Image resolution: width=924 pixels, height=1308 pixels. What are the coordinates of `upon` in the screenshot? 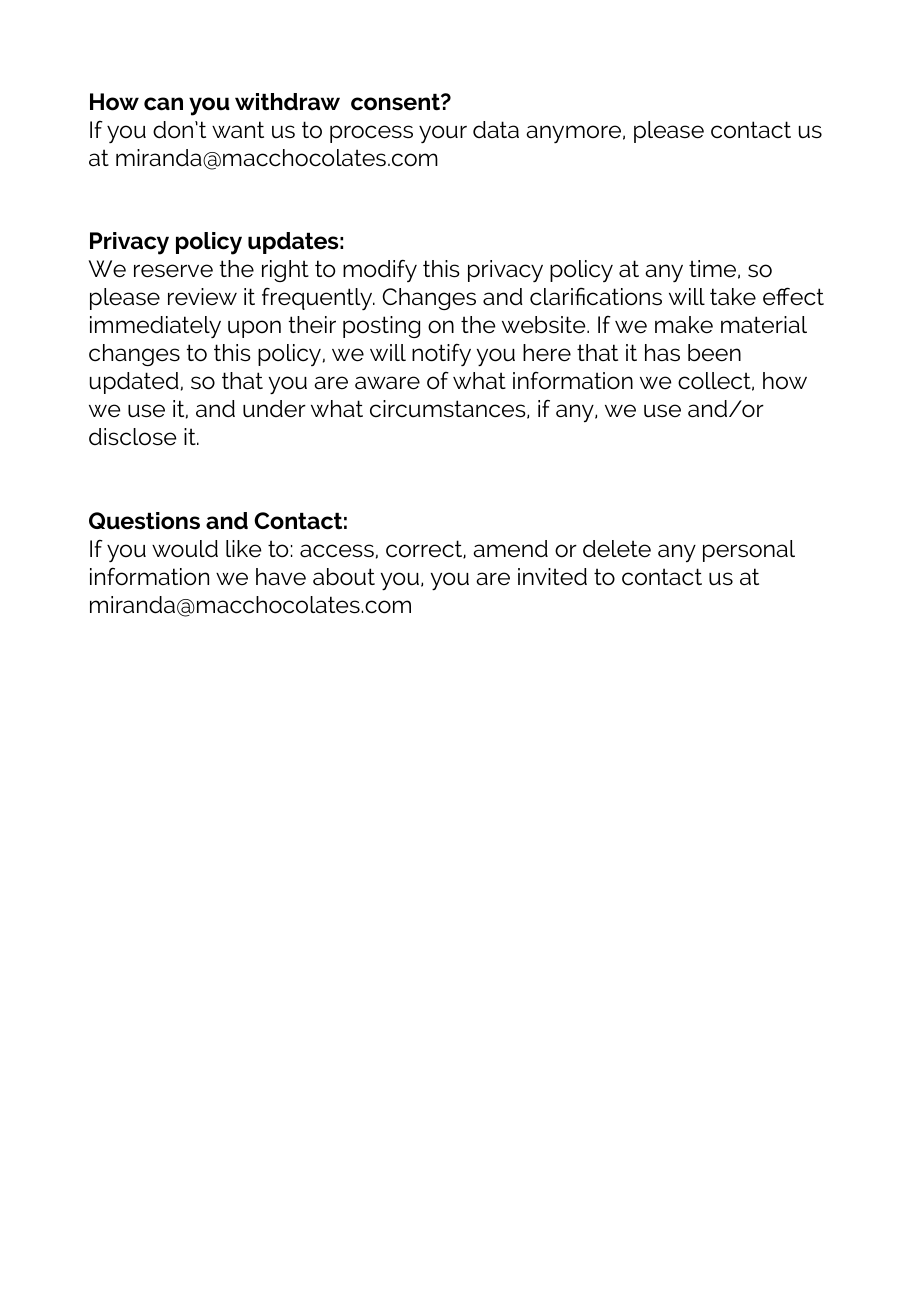 It's located at (254, 329).
